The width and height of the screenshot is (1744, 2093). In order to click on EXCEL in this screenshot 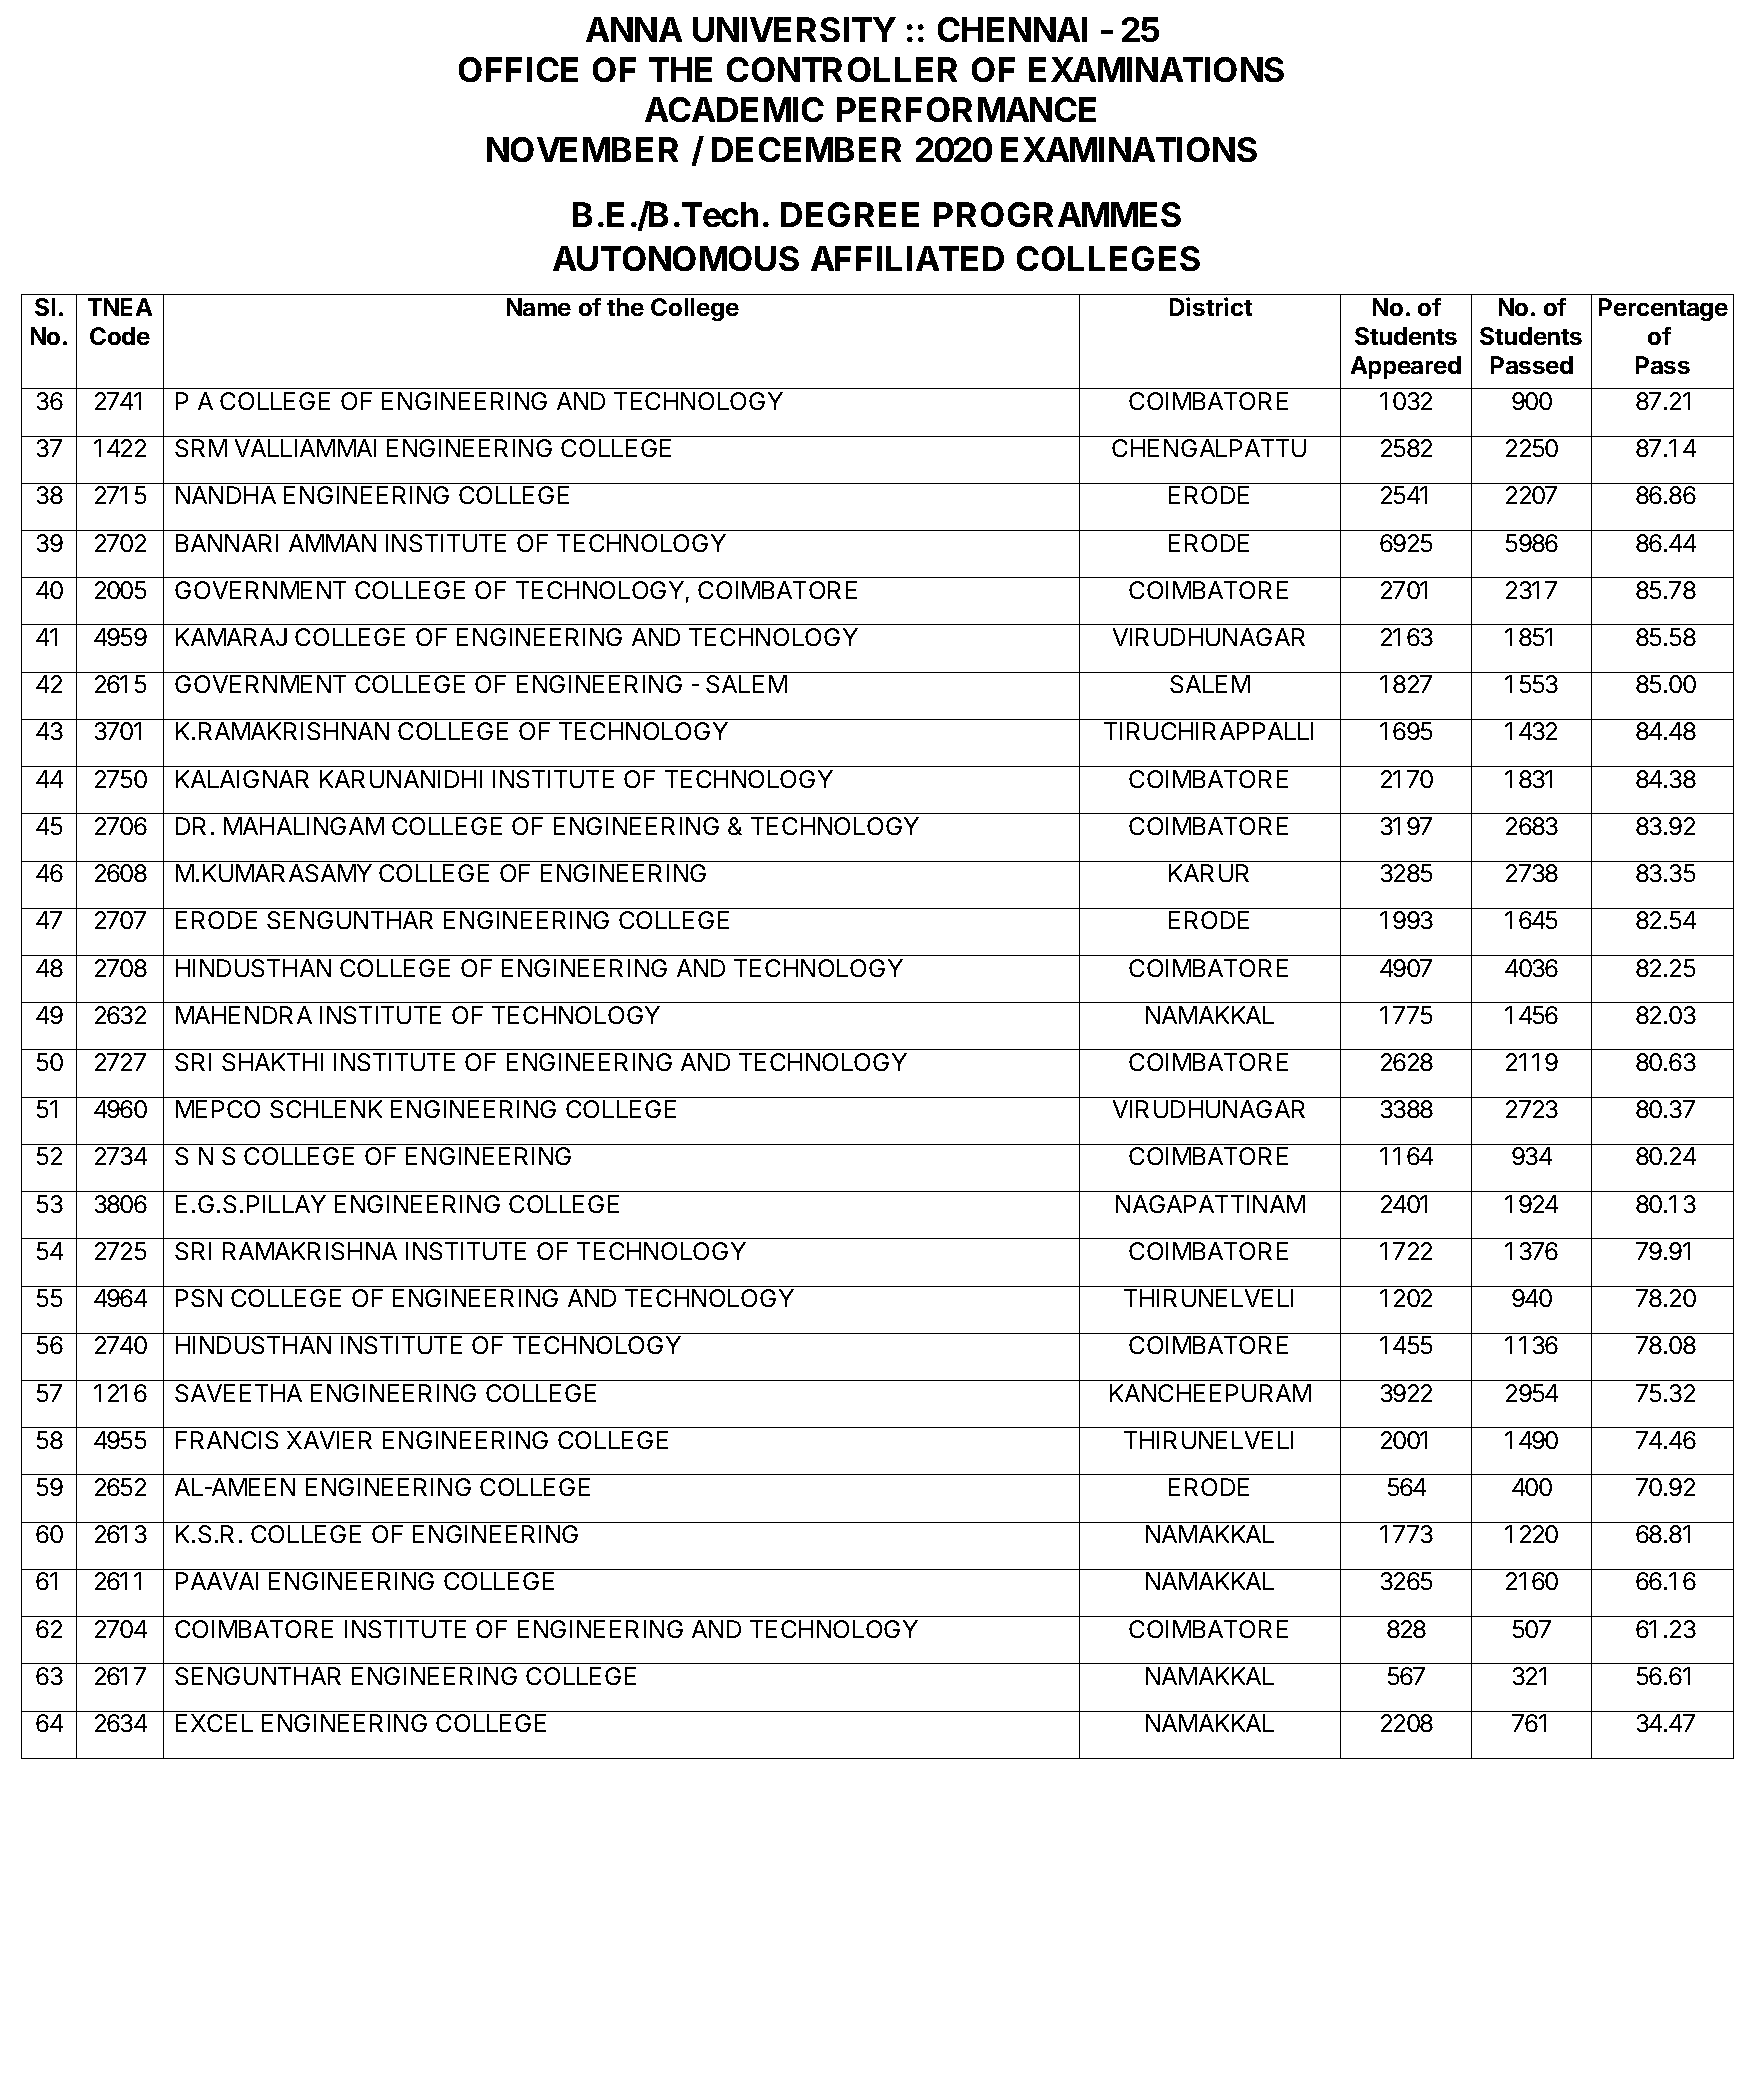, I will do `click(214, 1723)`.
